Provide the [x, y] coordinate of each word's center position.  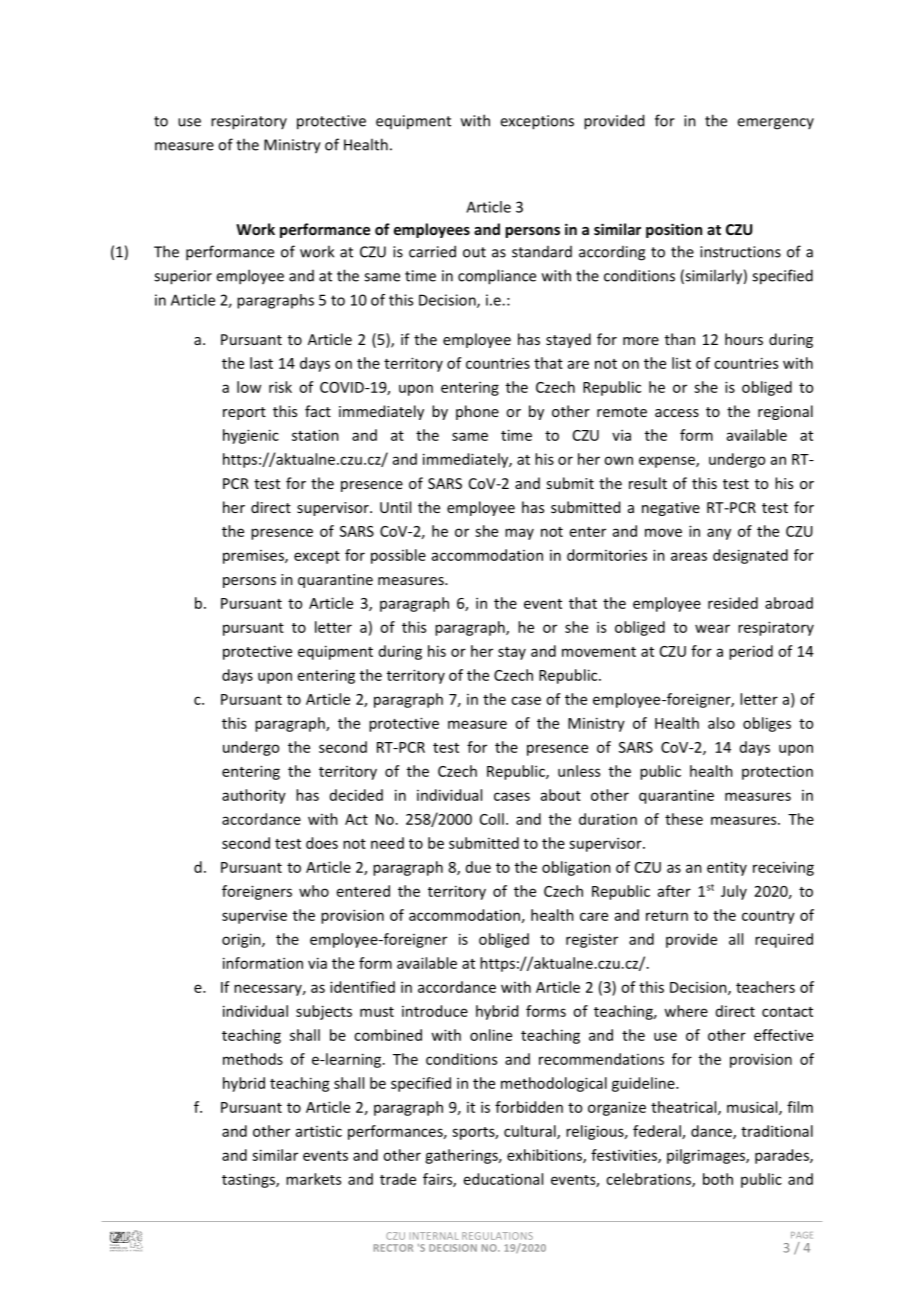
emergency [775, 124]
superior [183, 277]
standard [542, 252]
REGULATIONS [497, 1236]
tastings [249, 1181]
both [718, 1179]
